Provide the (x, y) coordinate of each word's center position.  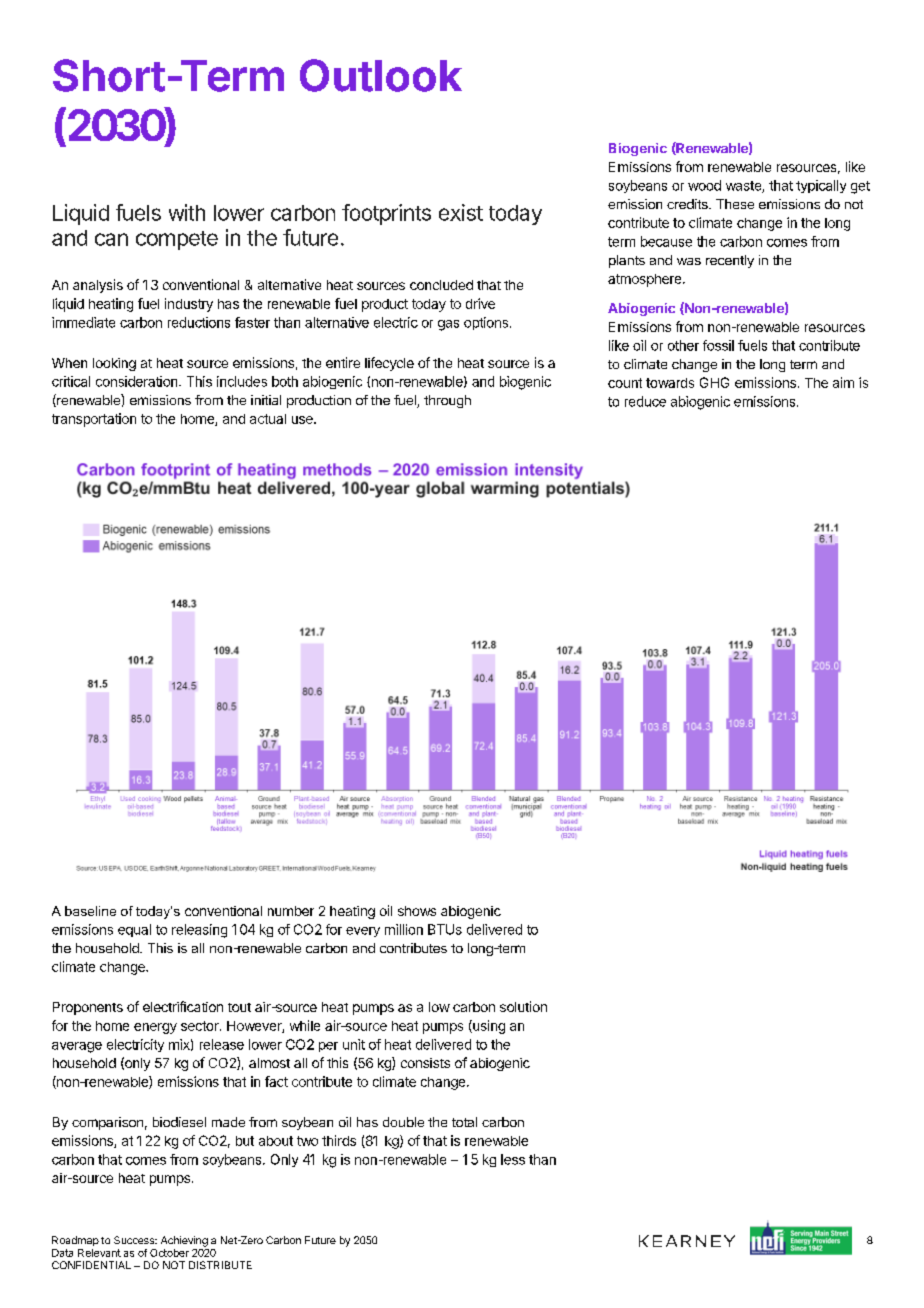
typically (821, 186)
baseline (90, 911)
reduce (645, 401)
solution (523, 1006)
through (447, 401)
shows (417, 911)
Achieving (184, 1241)
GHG (714, 382)
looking (114, 364)
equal (134, 930)
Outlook (381, 75)
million (404, 929)
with (187, 212)
